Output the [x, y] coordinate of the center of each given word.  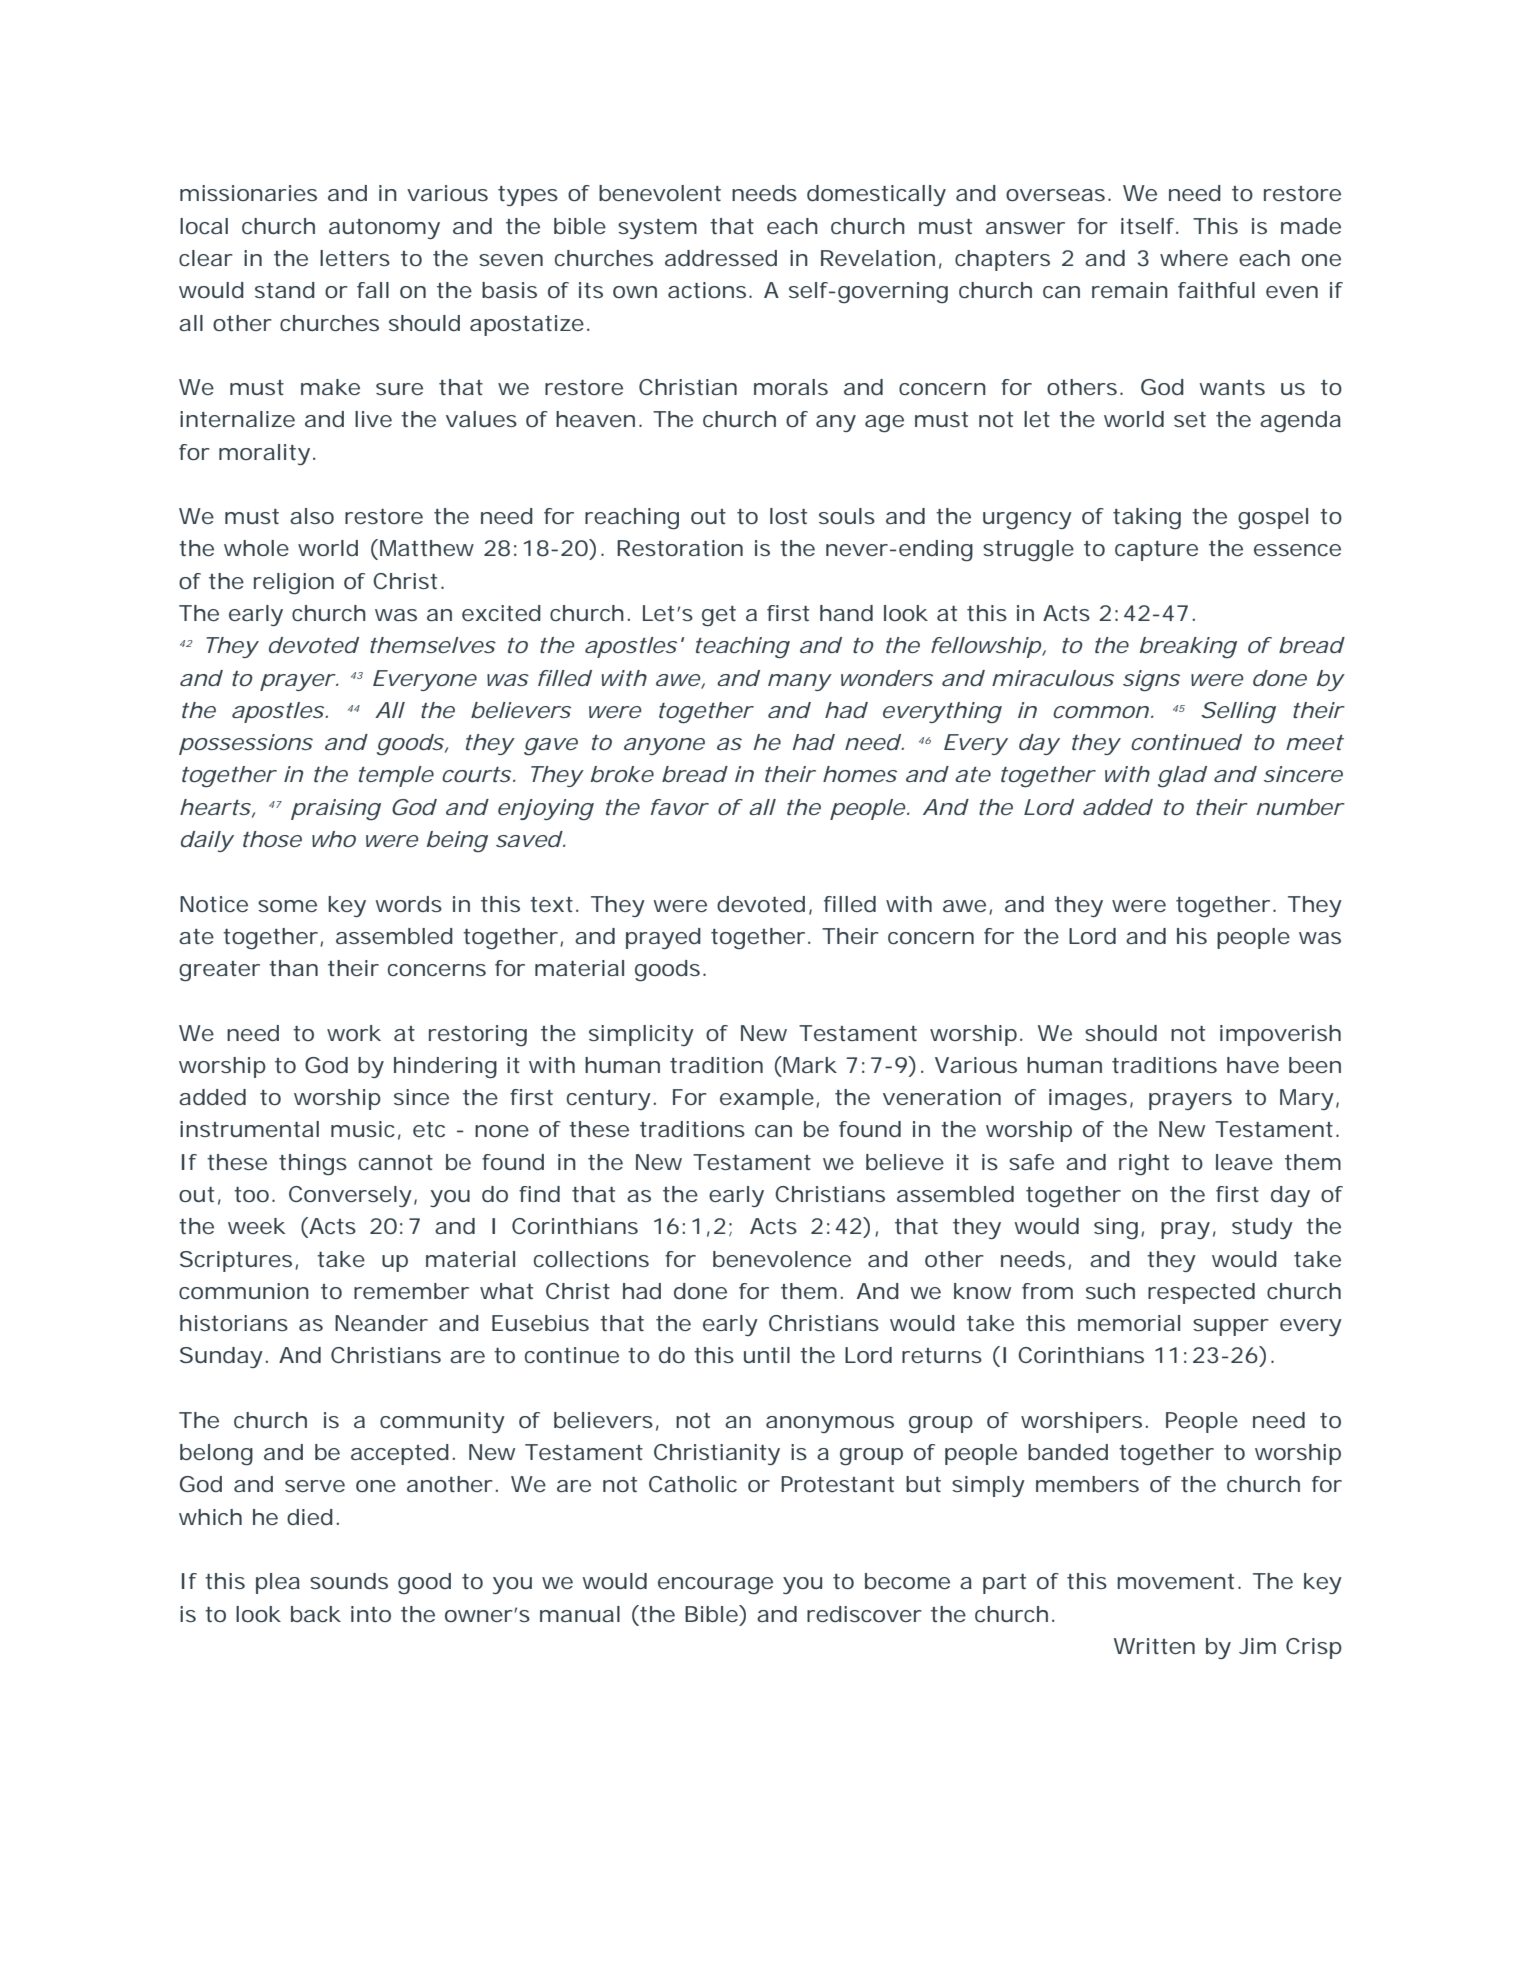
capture [1156, 551]
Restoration [680, 548]
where [1194, 258]
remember [411, 1291]
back [316, 1614]
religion [294, 584]
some [287, 906]
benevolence [782, 1259]
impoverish [1280, 1035]
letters [355, 258]
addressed [721, 258]
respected [1201, 1293]
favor [680, 807]
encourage [715, 1586]
